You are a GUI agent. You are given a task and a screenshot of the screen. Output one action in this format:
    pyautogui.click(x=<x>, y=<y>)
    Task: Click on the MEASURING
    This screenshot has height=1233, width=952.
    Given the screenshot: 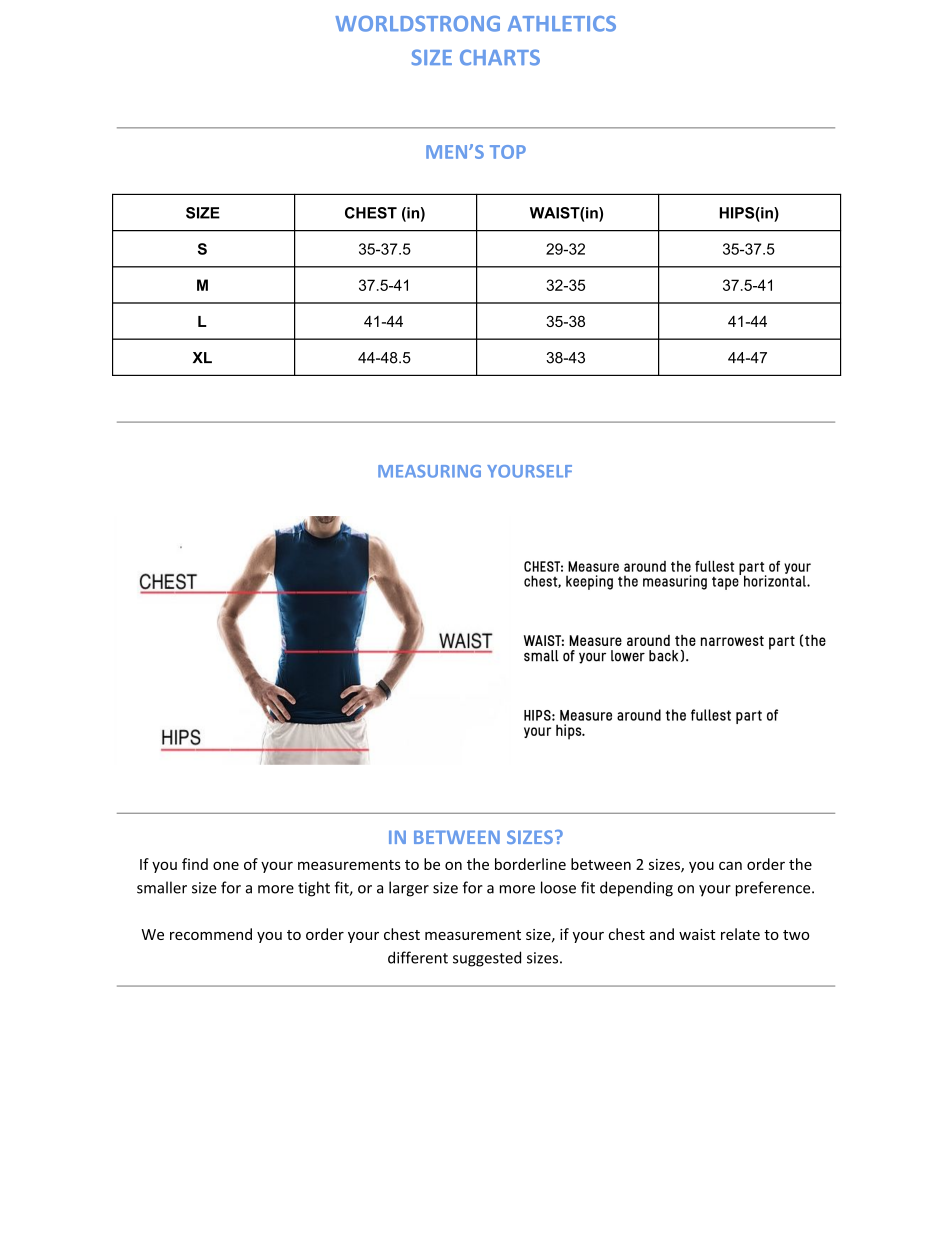 What is the action you would take?
    pyautogui.click(x=429, y=471)
